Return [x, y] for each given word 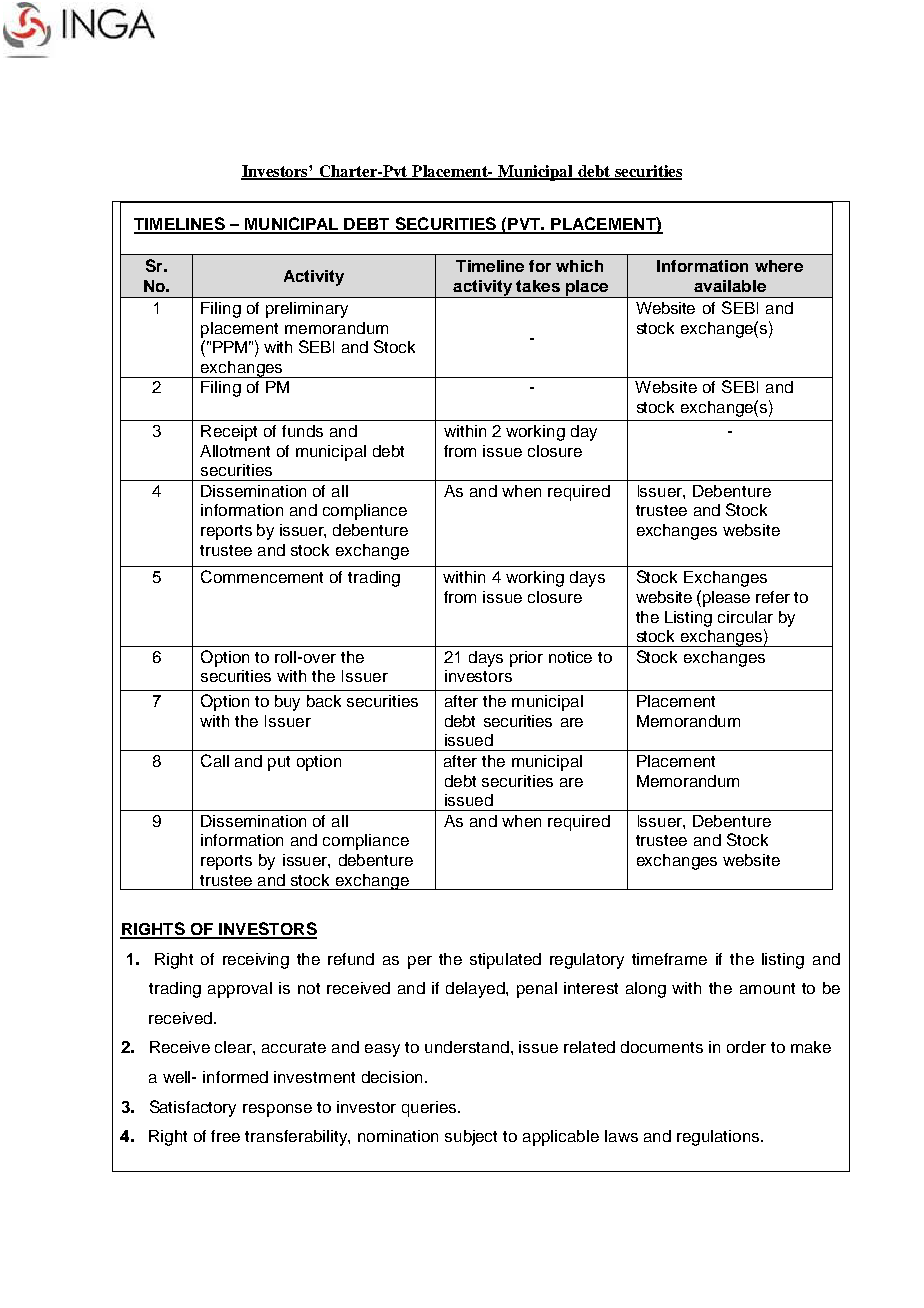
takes [538, 286]
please [725, 598]
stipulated [505, 961]
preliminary [307, 310]
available [730, 286]
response [277, 1110]
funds [302, 431]
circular [745, 617]
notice [570, 657]
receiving [256, 961]
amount [767, 988]
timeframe [669, 959]
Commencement [262, 576]
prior [526, 659]
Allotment [235, 451]
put [279, 763]
